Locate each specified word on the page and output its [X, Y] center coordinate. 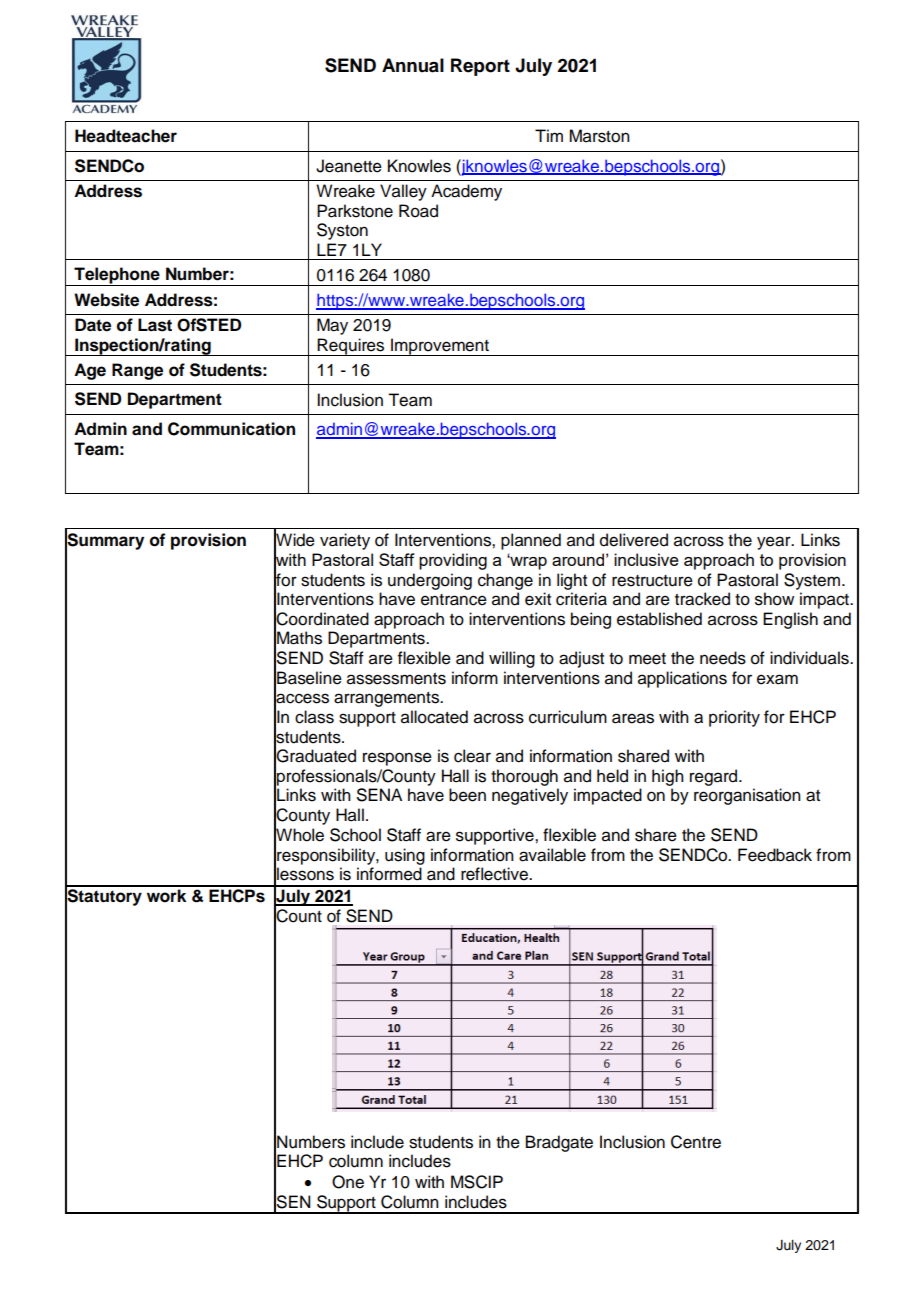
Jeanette [349, 166]
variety [345, 541]
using [405, 856]
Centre [696, 1142]
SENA [379, 795]
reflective [496, 874]
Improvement [440, 347]
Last [155, 325]
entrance [454, 600]
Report [480, 67]
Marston [599, 136]
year [775, 543]
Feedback [775, 855]
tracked [702, 599]
